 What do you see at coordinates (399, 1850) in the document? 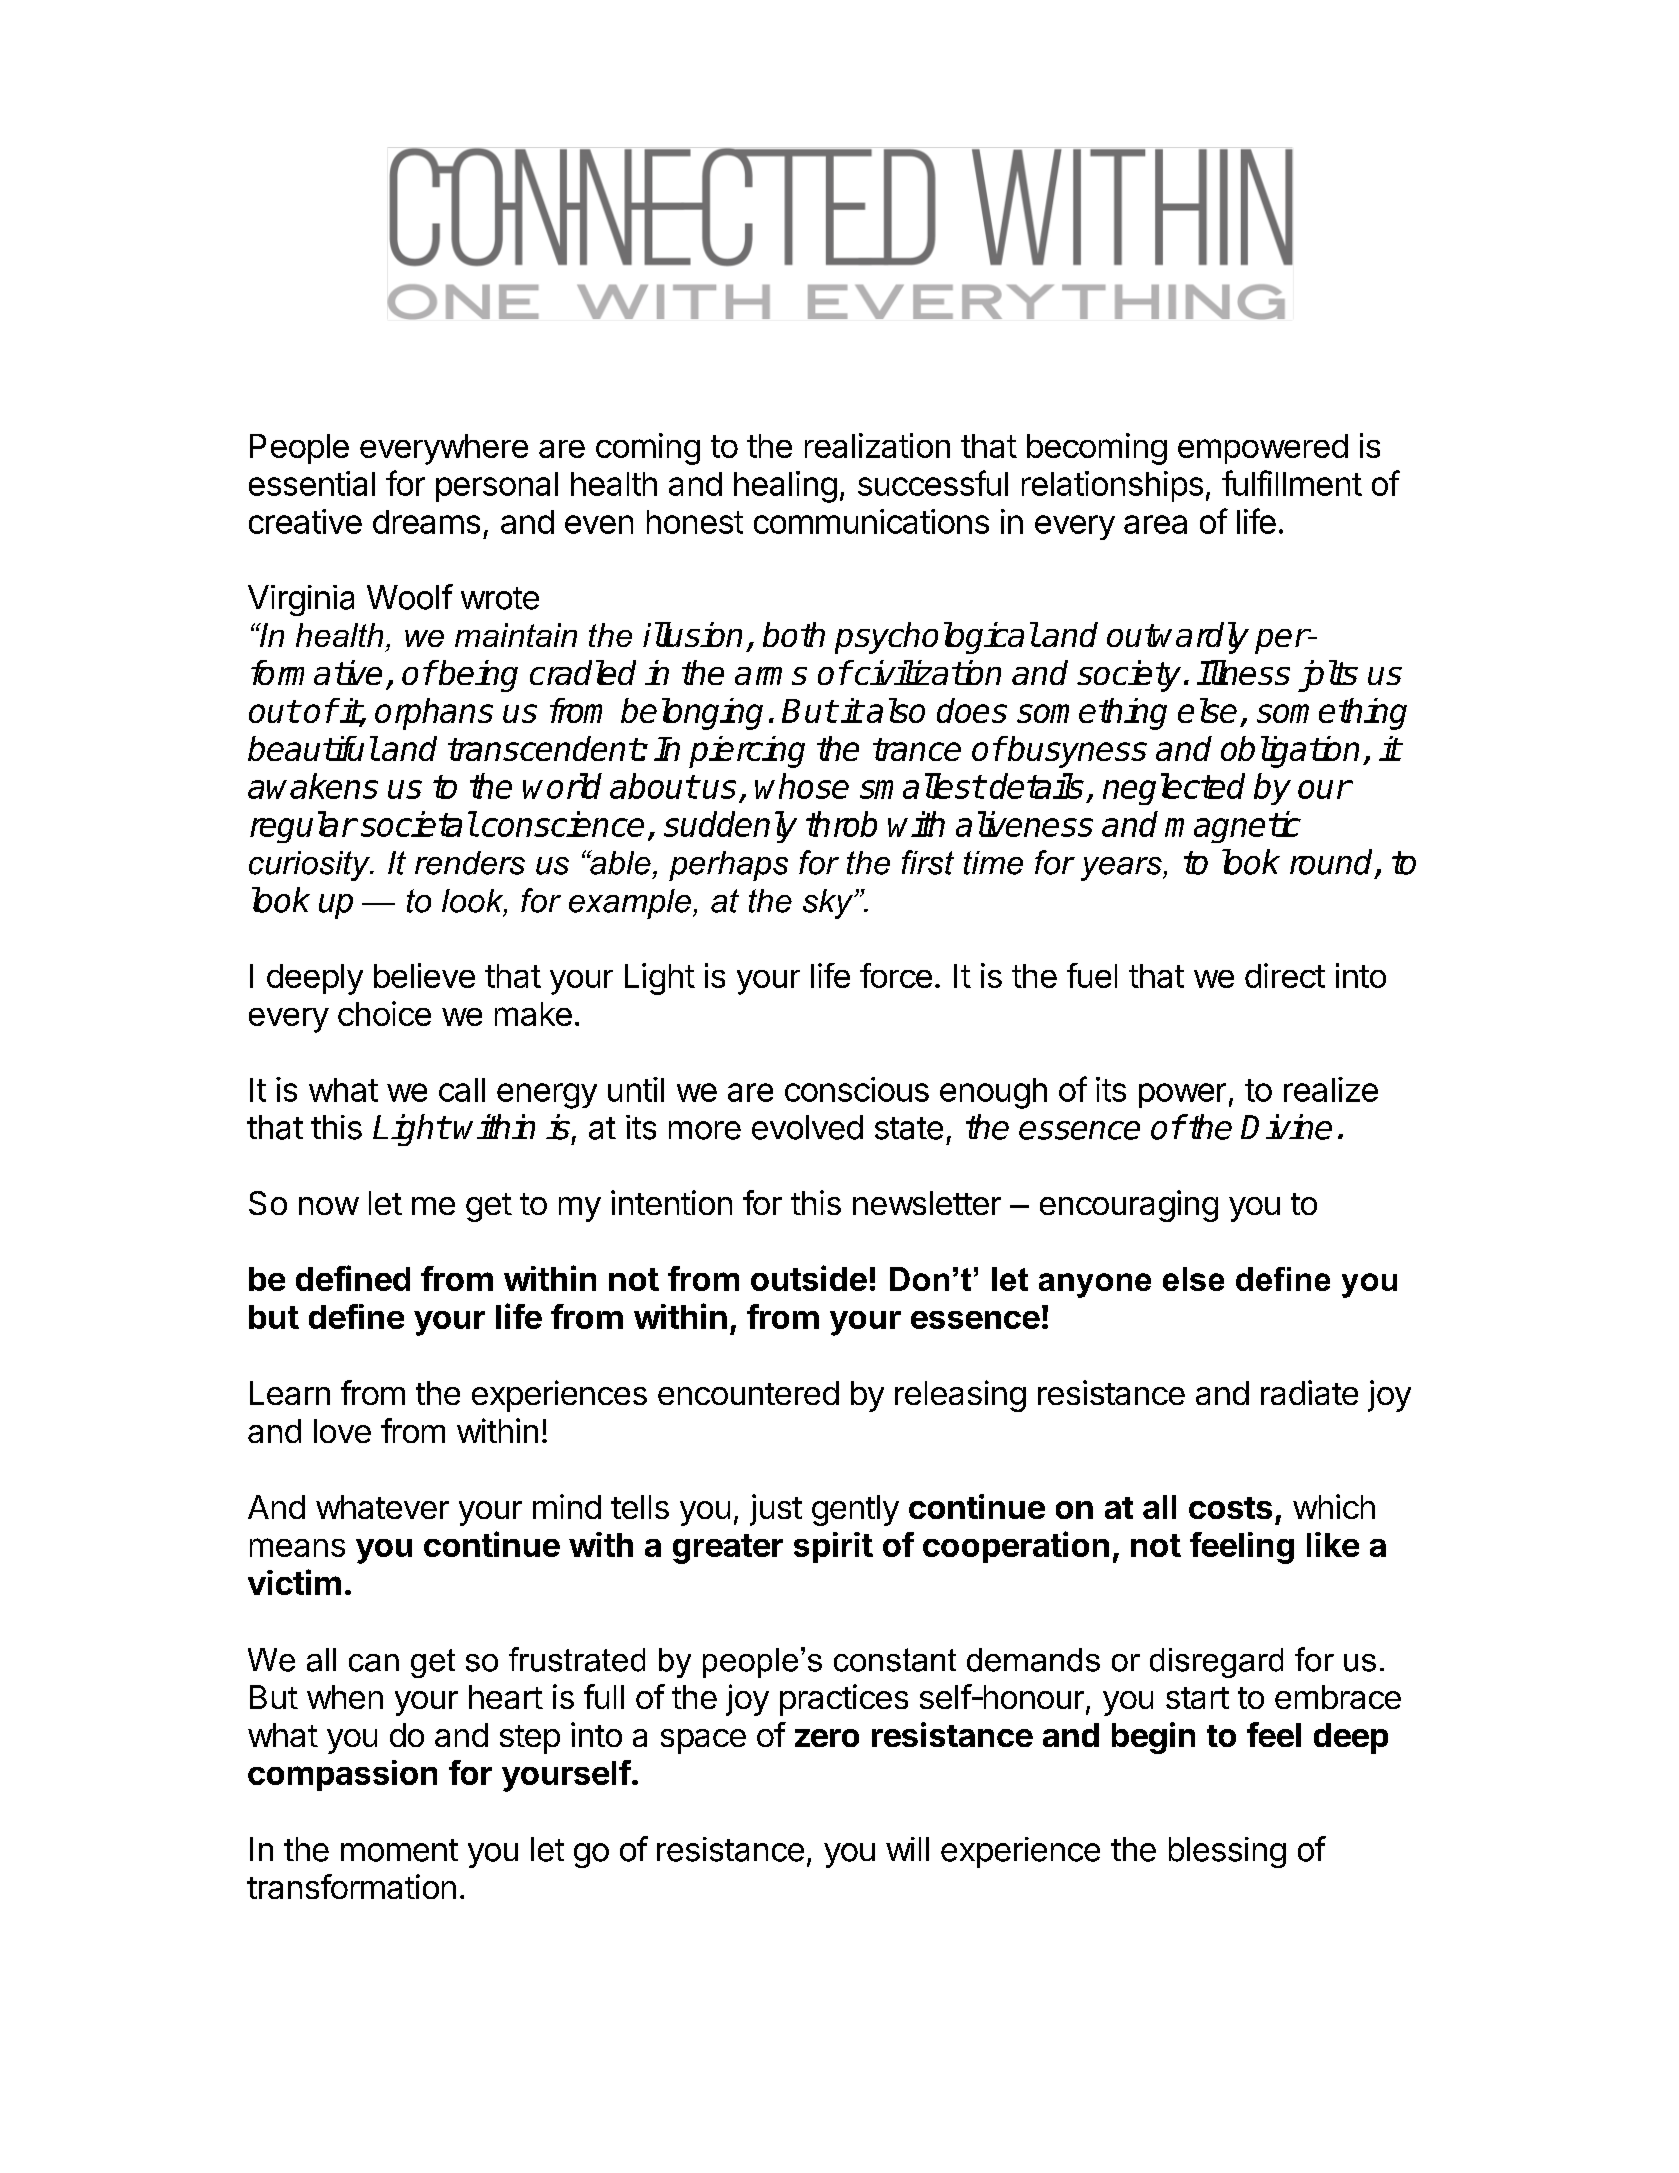
I see `moment` at bounding box center [399, 1850].
